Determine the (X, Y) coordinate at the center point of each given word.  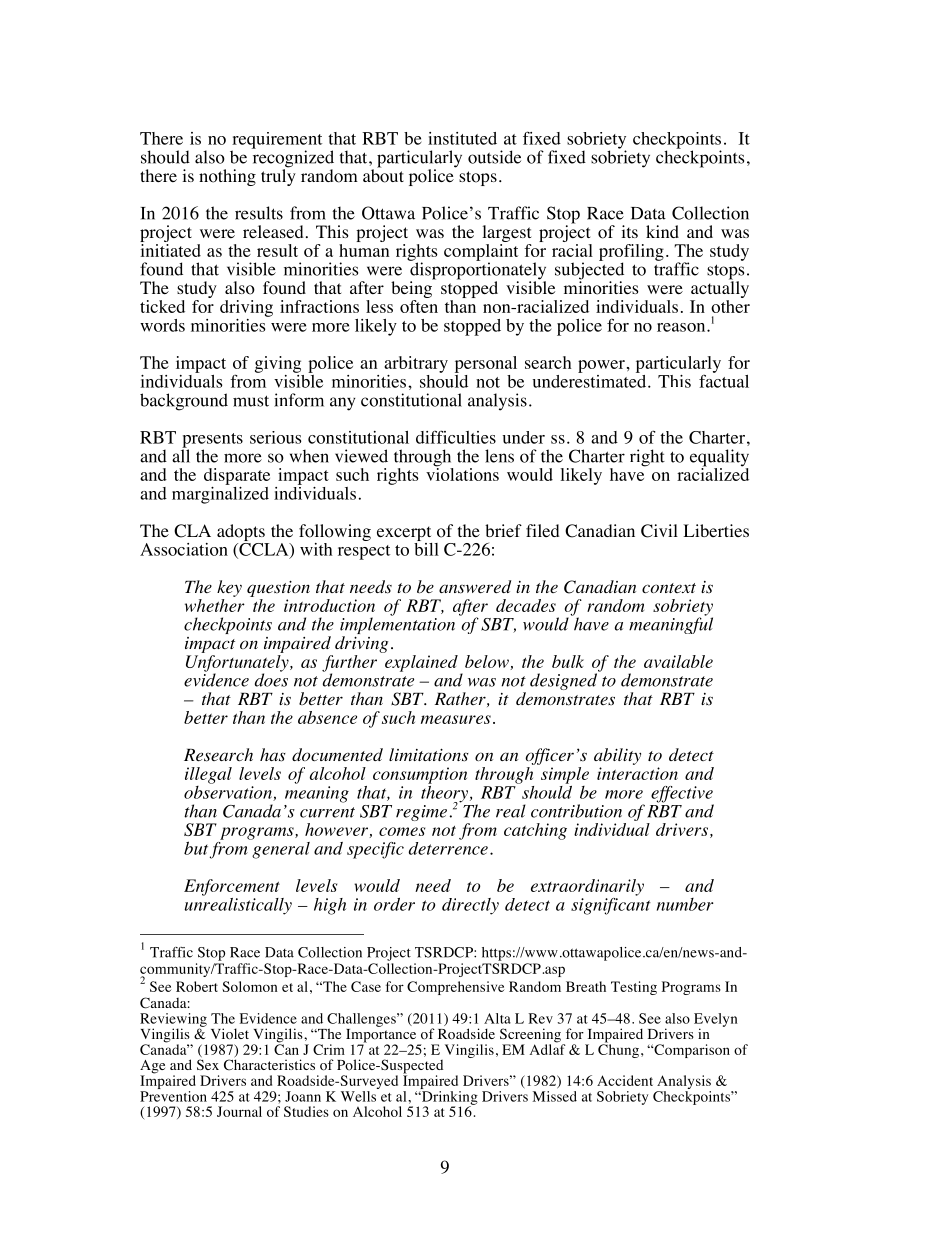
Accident (625, 1080)
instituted (462, 138)
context (669, 588)
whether (215, 604)
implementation (397, 626)
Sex (208, 1064)
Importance (382, 1035)
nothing (227, 177)
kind (662, 231)
